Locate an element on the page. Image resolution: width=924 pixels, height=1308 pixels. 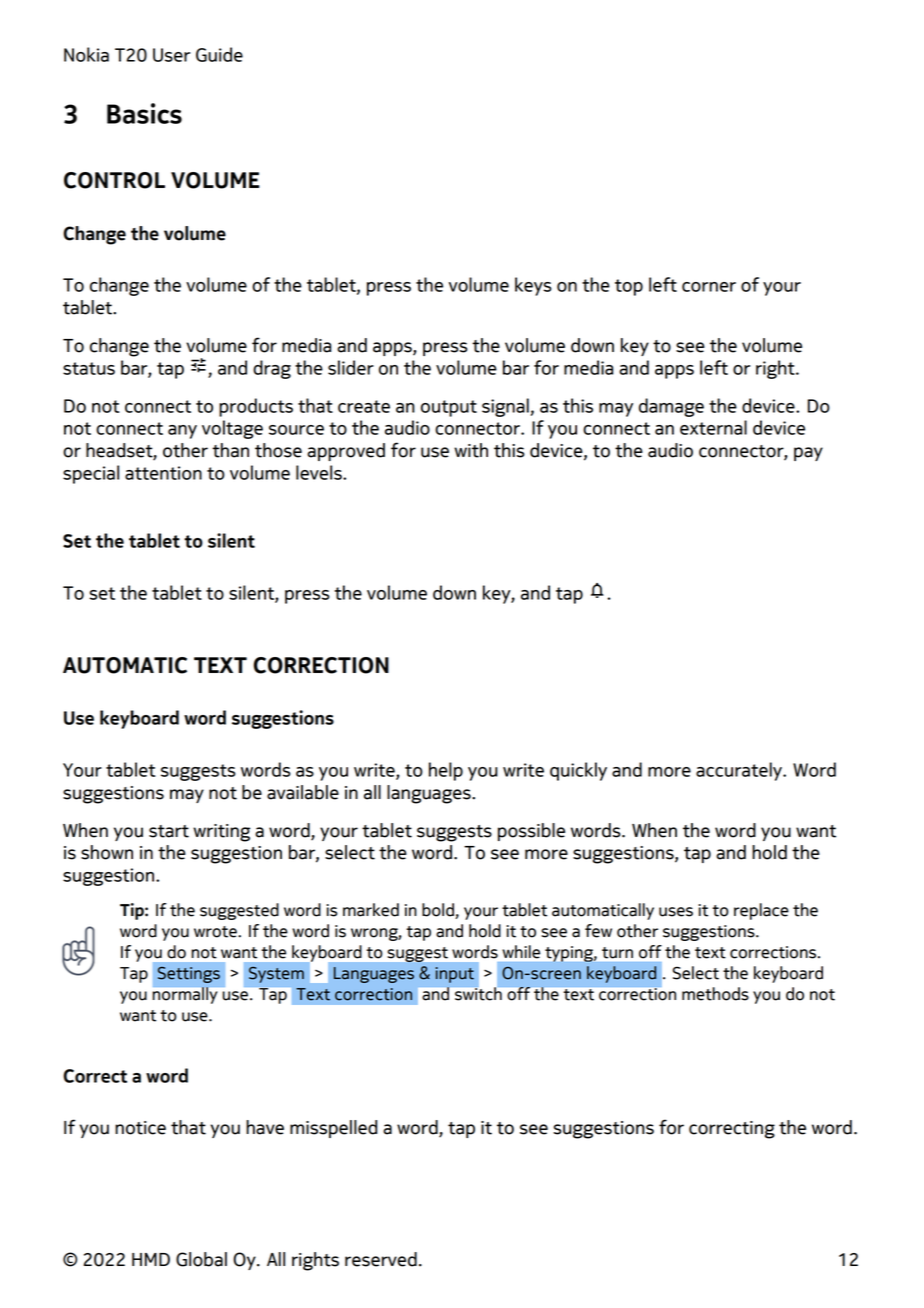
with is located at coordinates (471, 450).
